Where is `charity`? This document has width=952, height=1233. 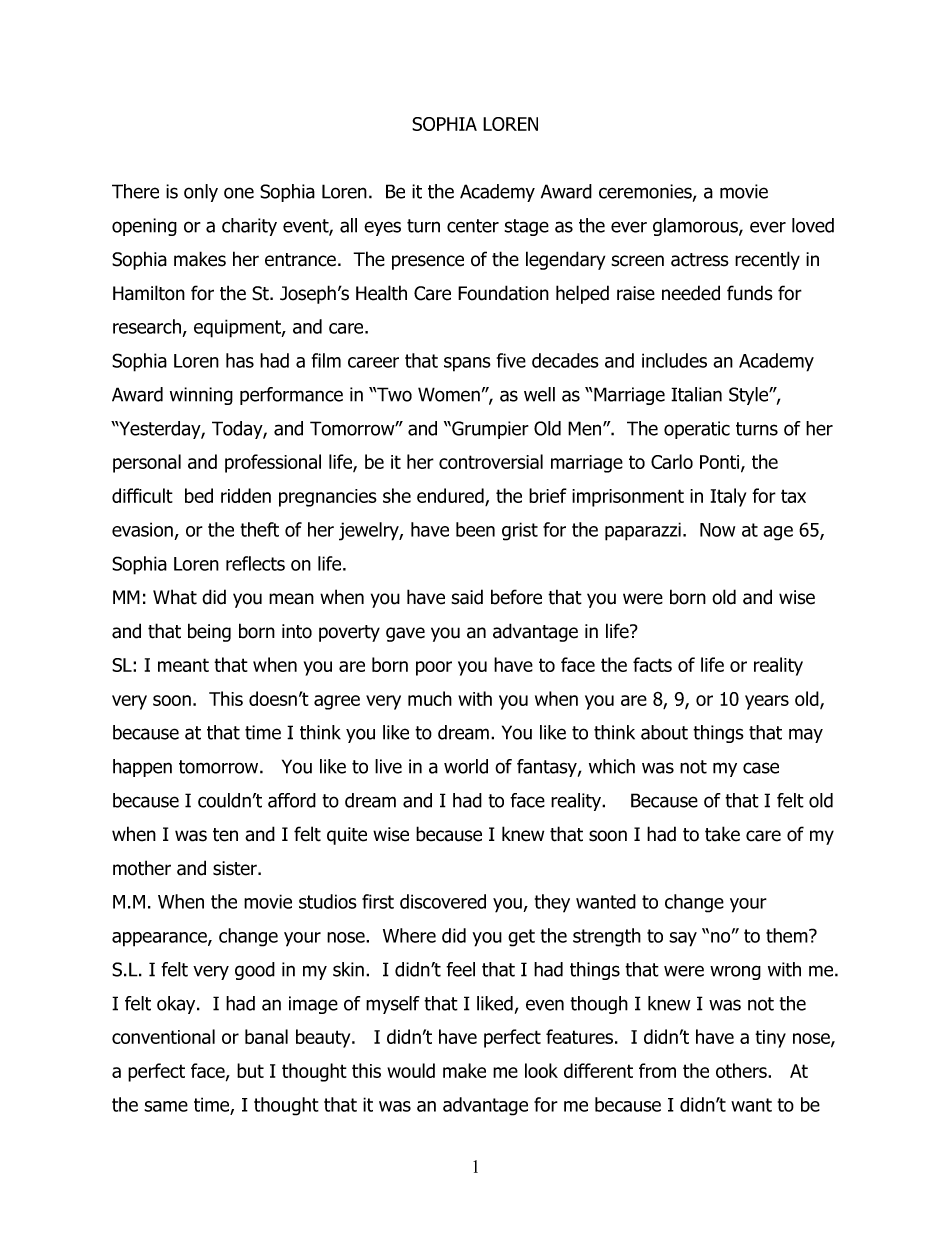
charity is located at coordinates (249, 227).
